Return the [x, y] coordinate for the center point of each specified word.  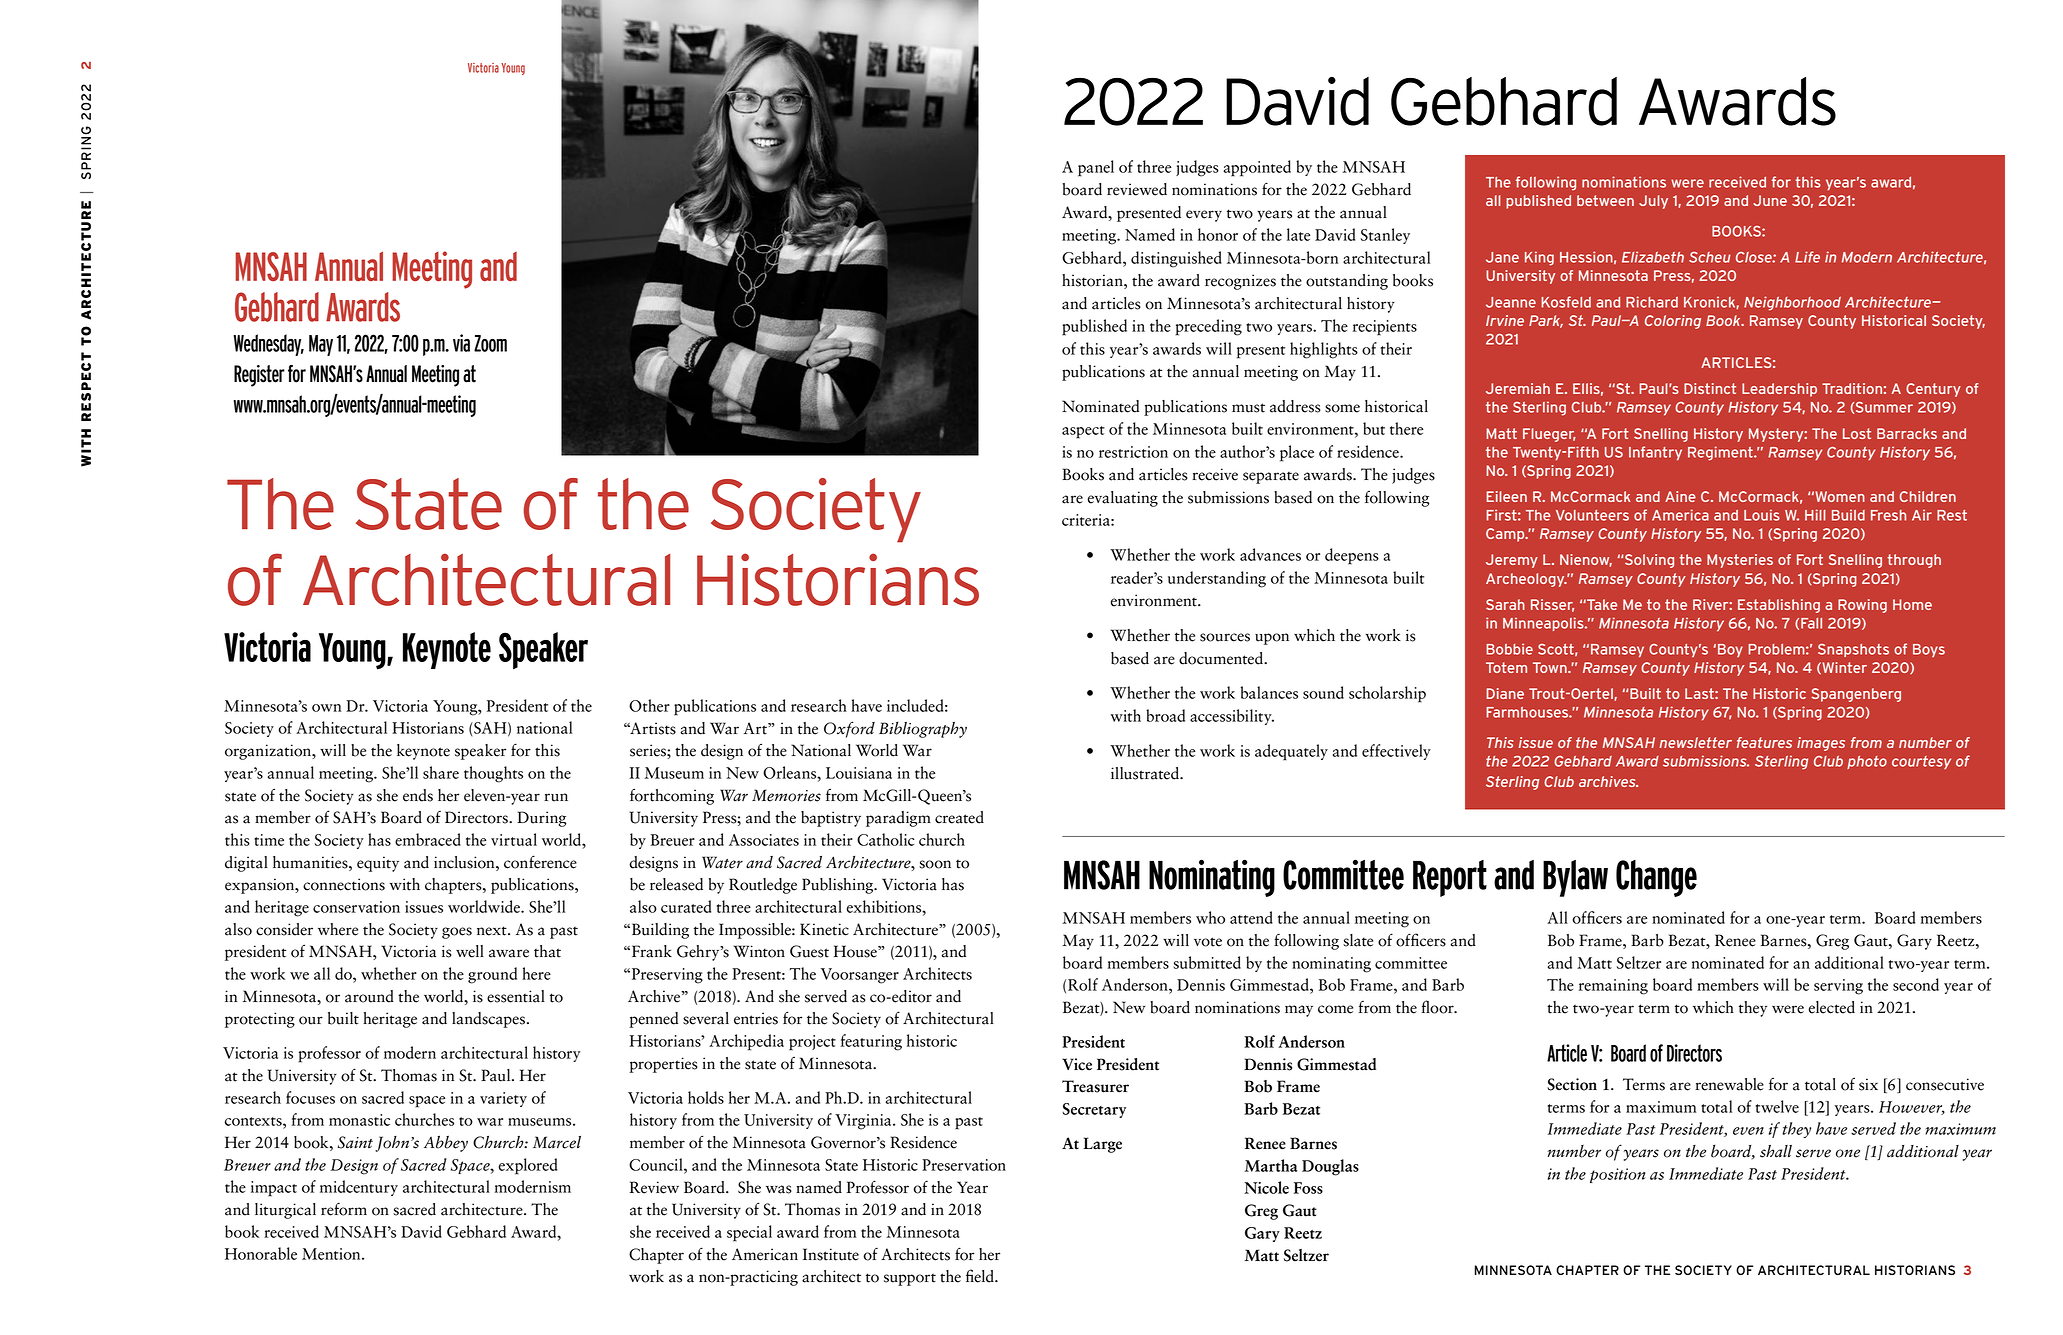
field [981, 1276]
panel [1096, 168]
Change [1656, 878]
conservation [356, 907]
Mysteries [1740, 561]
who [1210, 917]
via [461, 343]
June [1770, 200]
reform [344, 1209]
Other [649, 705]
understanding [1217, 579]
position [1617, 1175]
